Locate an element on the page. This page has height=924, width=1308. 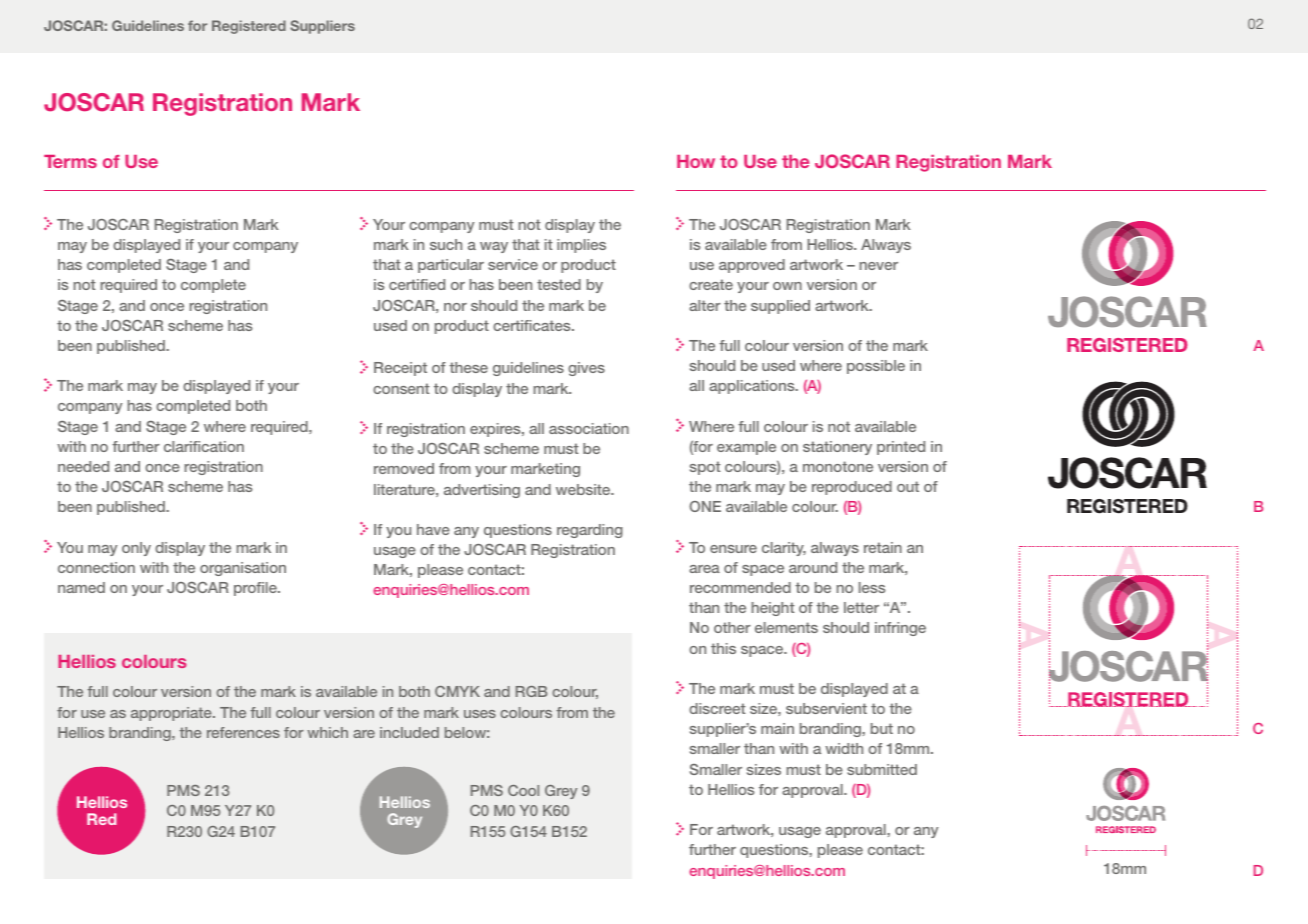
Registered is located at coordinates (249, 27).
